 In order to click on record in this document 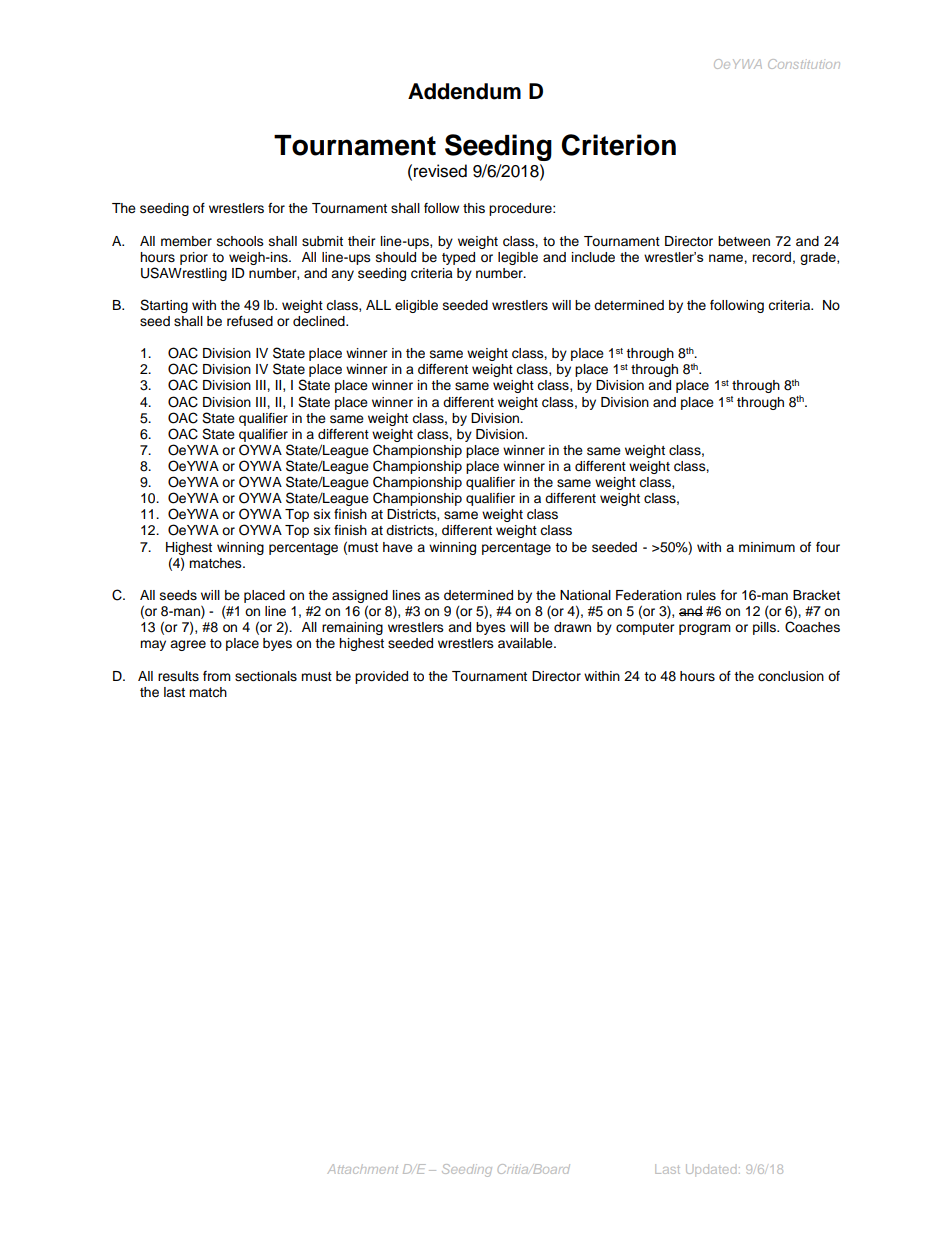, I will do `click(771, 257)`.
